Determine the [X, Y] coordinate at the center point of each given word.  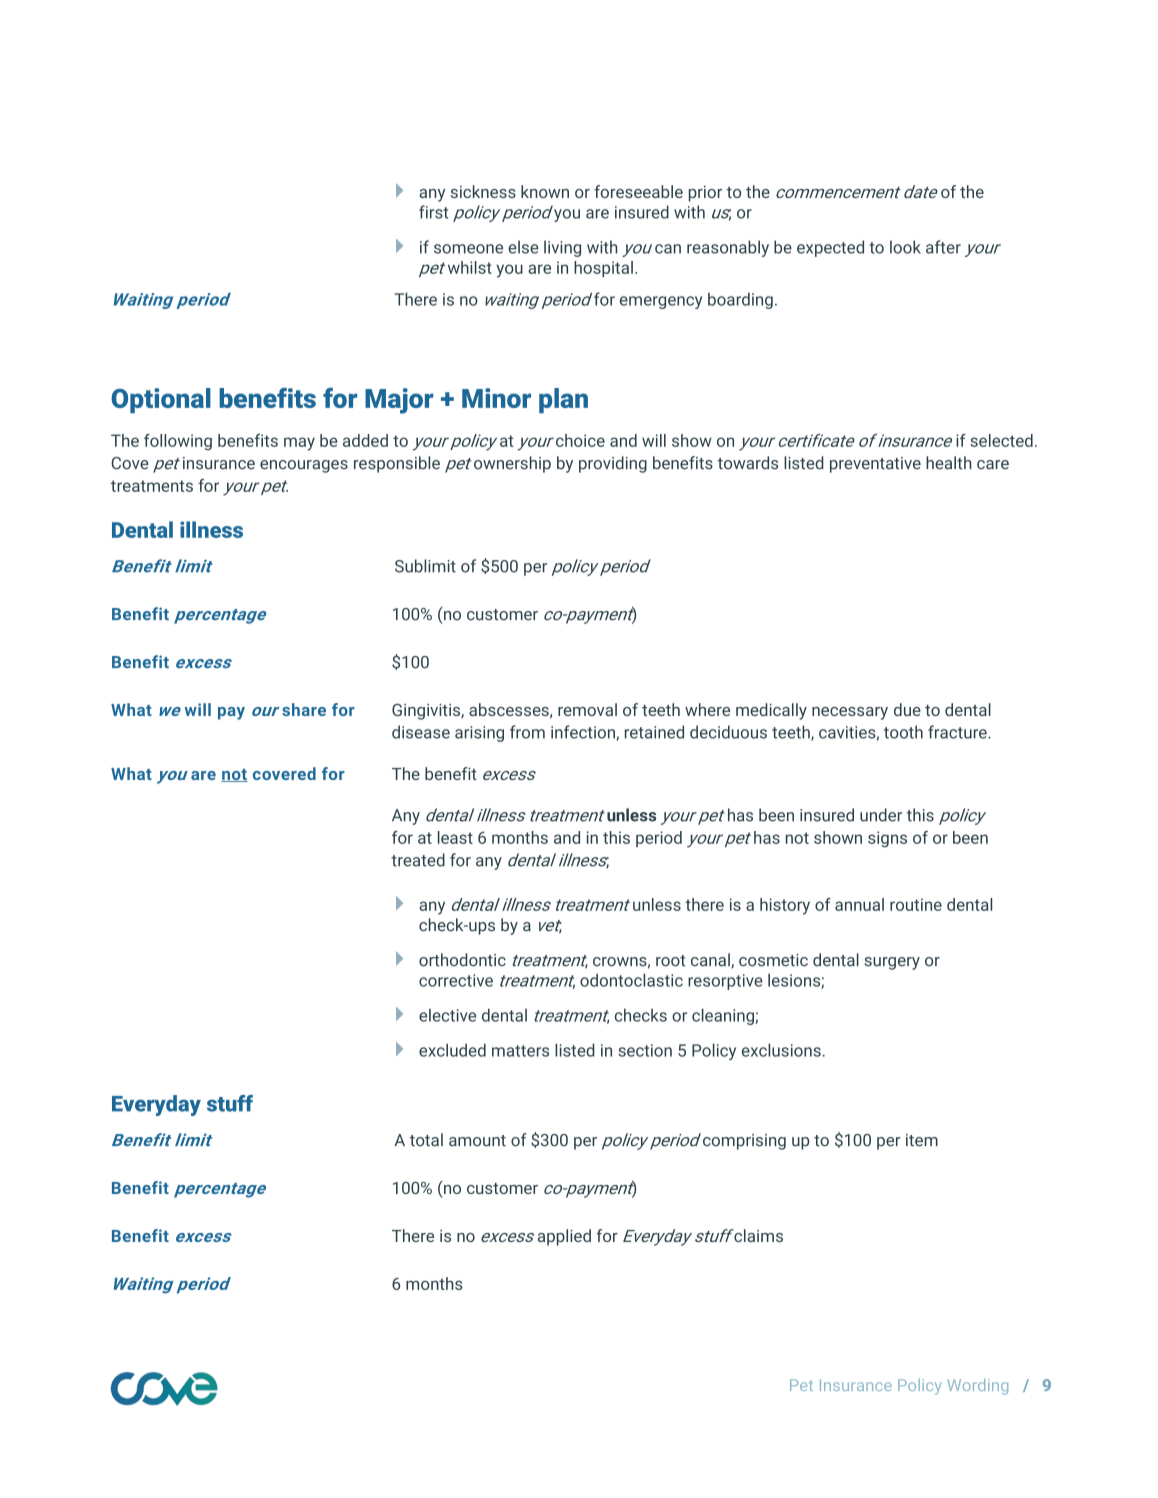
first [433, 212]
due [907, 709]
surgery [892, 963]
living [562, 248]
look [905, 247]
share [304, 709]
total [426, 1140]
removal [587, 709]
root [670, 961]
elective [447, 1015]
